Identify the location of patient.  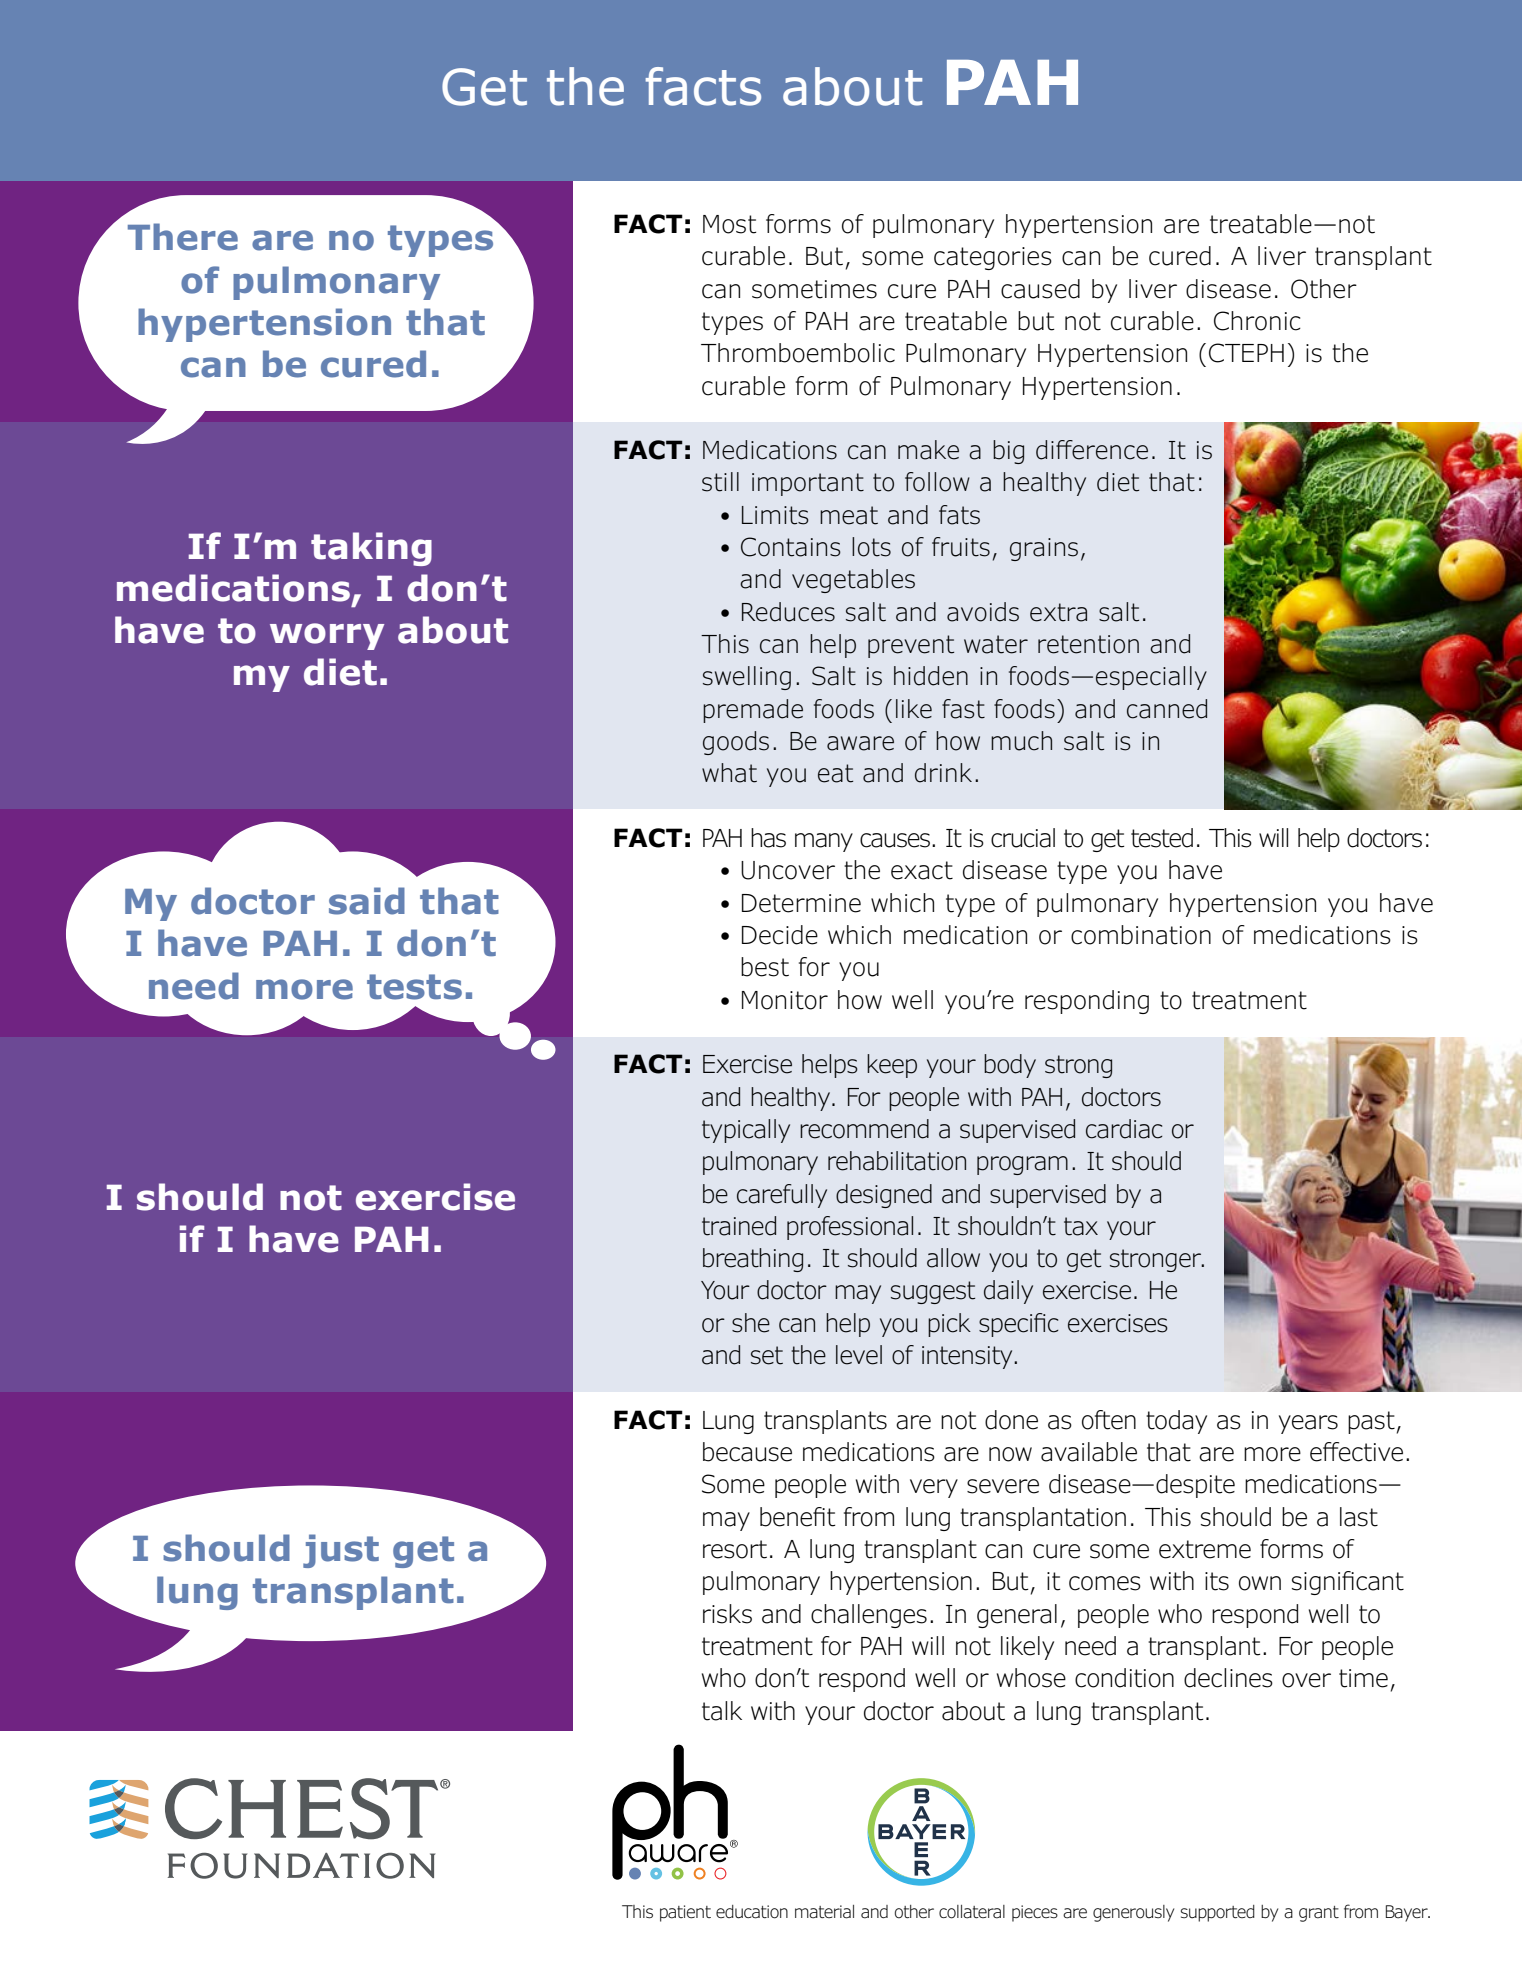
(685, 1913).
